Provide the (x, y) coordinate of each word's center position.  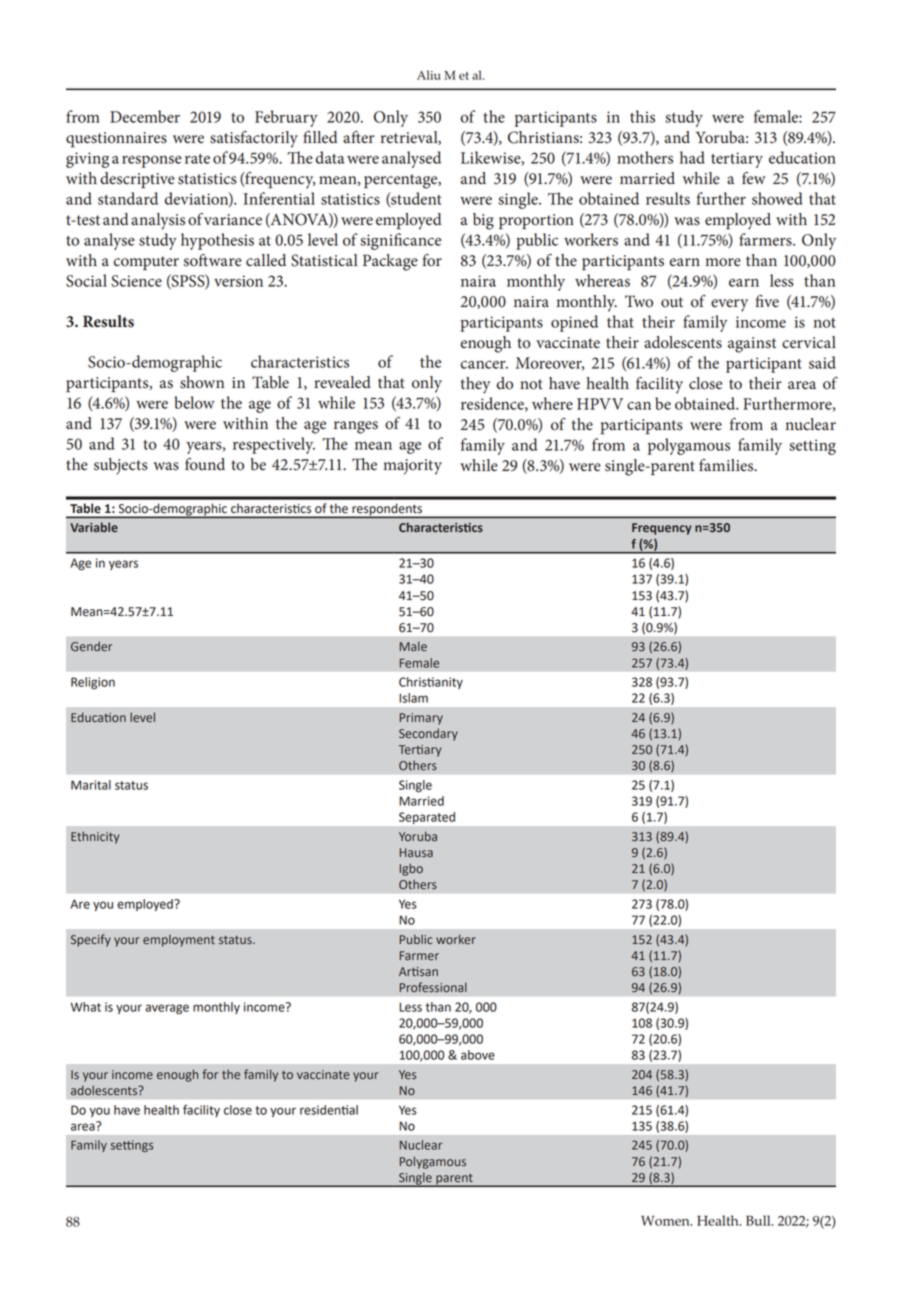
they (475, 385)
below (194, 402)
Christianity (431, 683)
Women (666, 1221)
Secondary (428, 734)
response (152, 161)
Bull (759, 1220)
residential (329, 1110)
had (692, 157)
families (727, 465)
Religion (93, 683)
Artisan (418, 972)
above (478, 1055)
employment (179, 941)
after (359, 137)
